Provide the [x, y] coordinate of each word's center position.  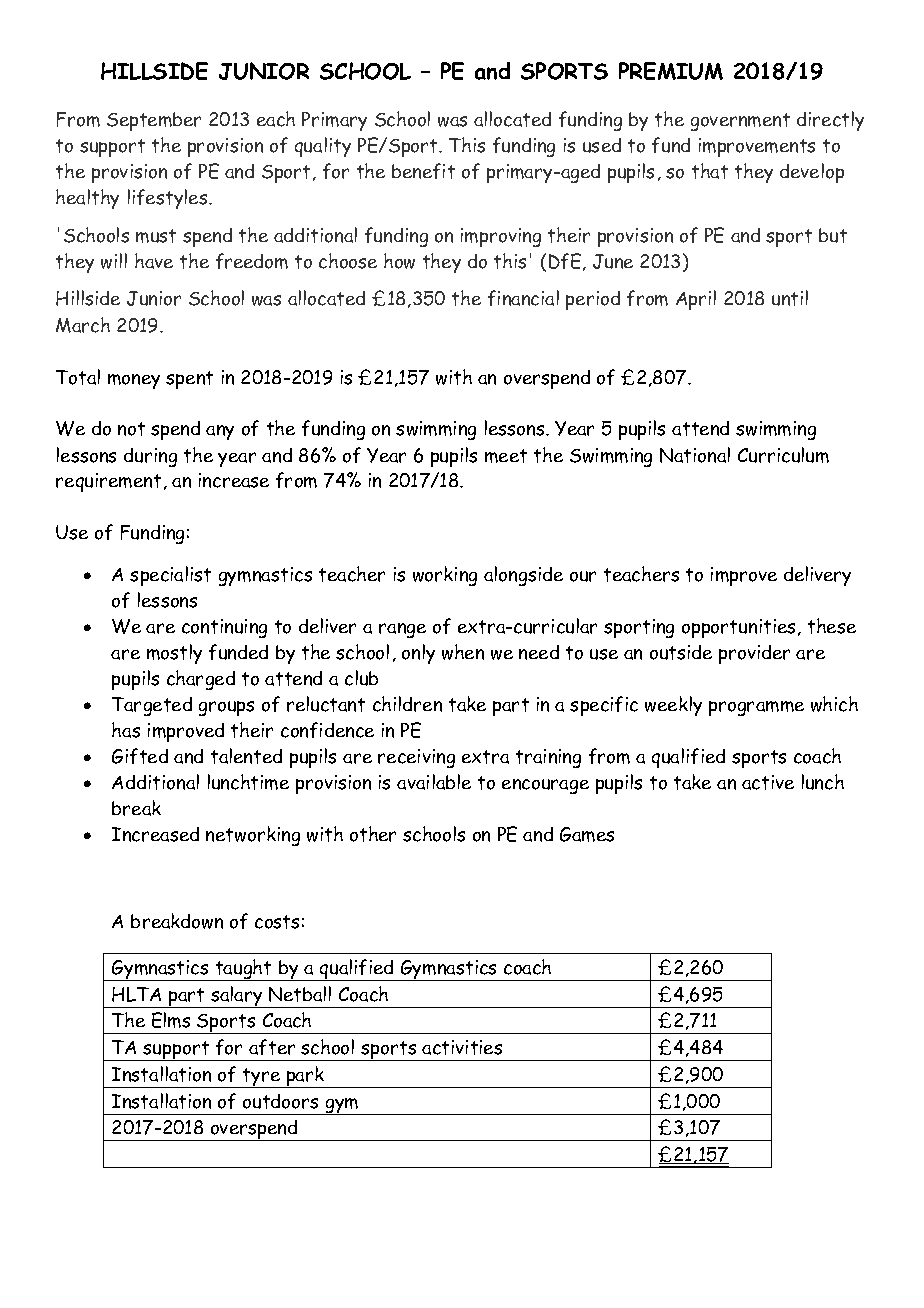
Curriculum [783, 455]
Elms [171, 1020]
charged [201, 680]
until [790, 298]
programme [756, 708]
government [740, 122]
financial [523, 298]
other [373, 834]
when [463, 652]
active [768, 782]
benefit [423, 171]
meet [506, 456]
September [154, 121]
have [154, 261]
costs [277, 922]
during [150, 457]
